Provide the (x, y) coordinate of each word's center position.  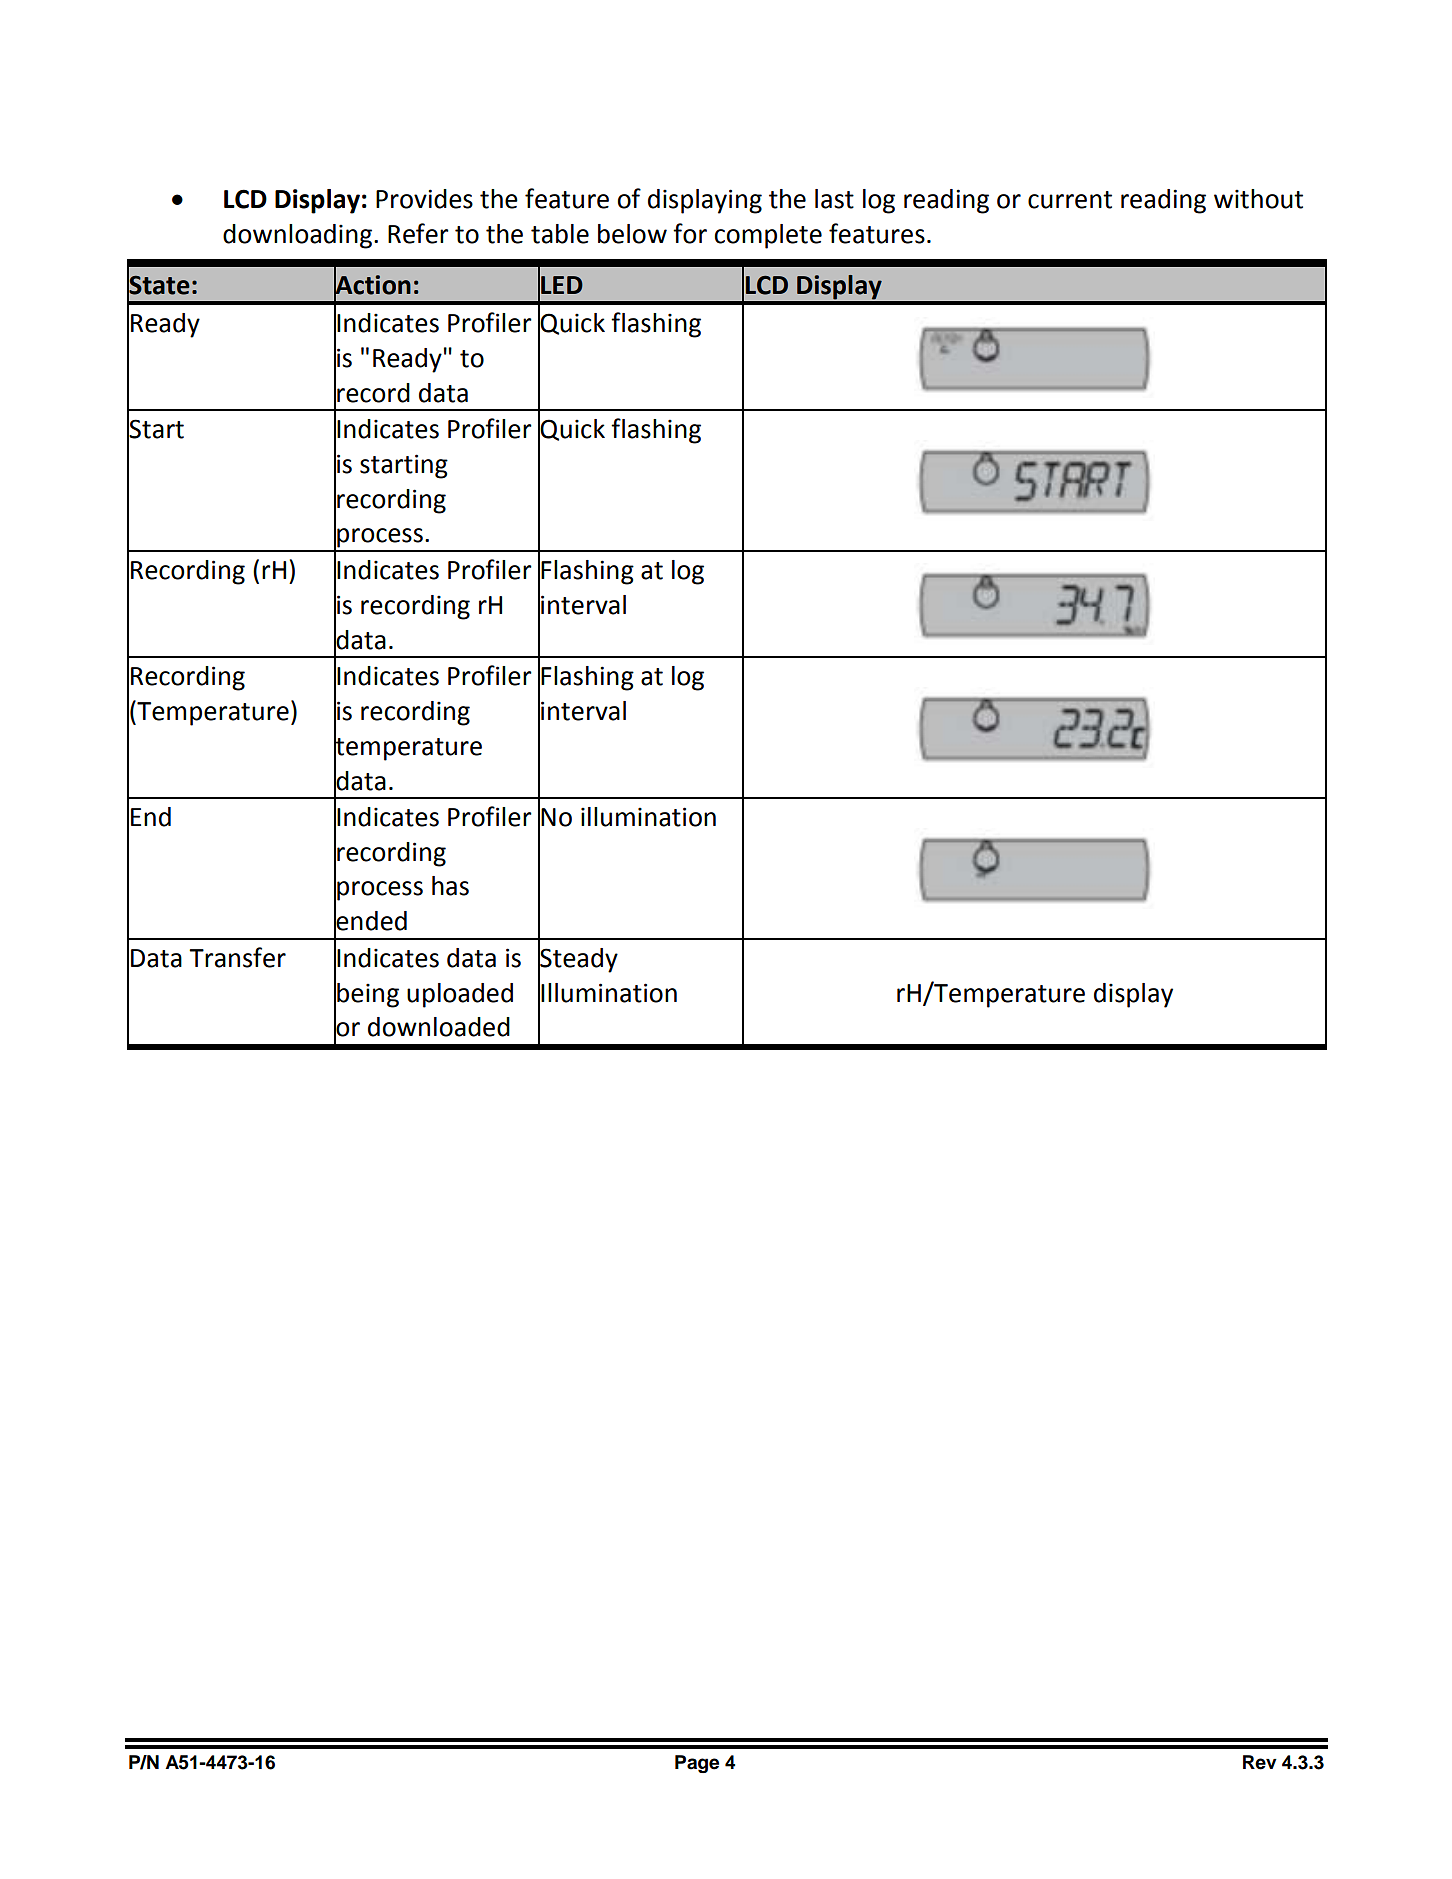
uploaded (460, 995)
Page (697, 1764)
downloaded (439, 1027)
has (450, 886)
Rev (1260, 1762)
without (1258, 199)
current (1070, 200)
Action (372, 285)
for (690, 233)
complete (768, 236)
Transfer (237, 957)
